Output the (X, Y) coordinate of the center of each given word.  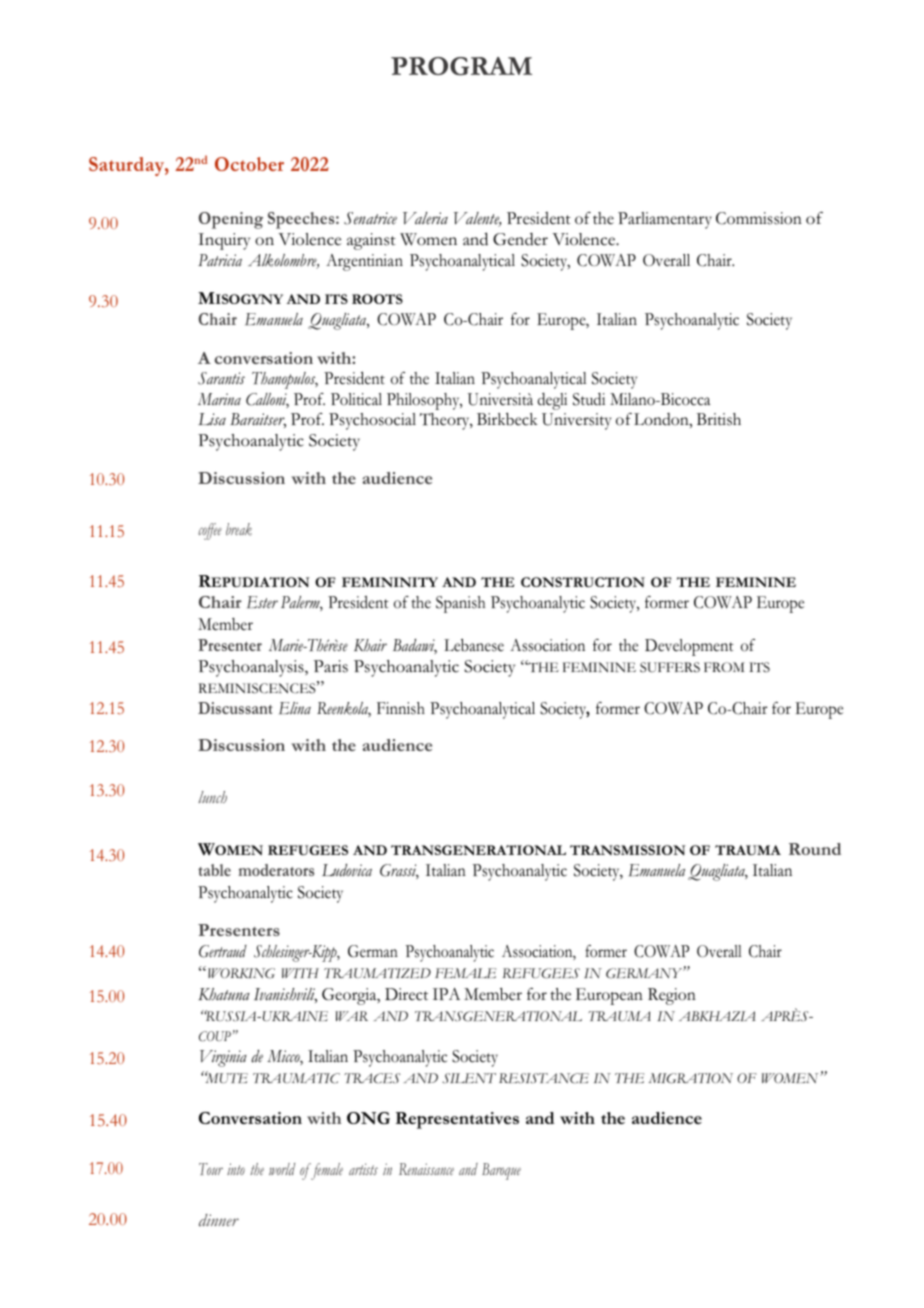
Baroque (501, 1171)
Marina (219, 399)
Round (815, 849)
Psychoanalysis (252, 668)
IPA (446, 994)
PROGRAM (461, 66)
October (249, 164)
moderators (276, 870)
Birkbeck (507, 419)
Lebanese (474, 645)
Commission (759, 218)
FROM (724, 667)
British (719, 419)
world (282, 1169)
